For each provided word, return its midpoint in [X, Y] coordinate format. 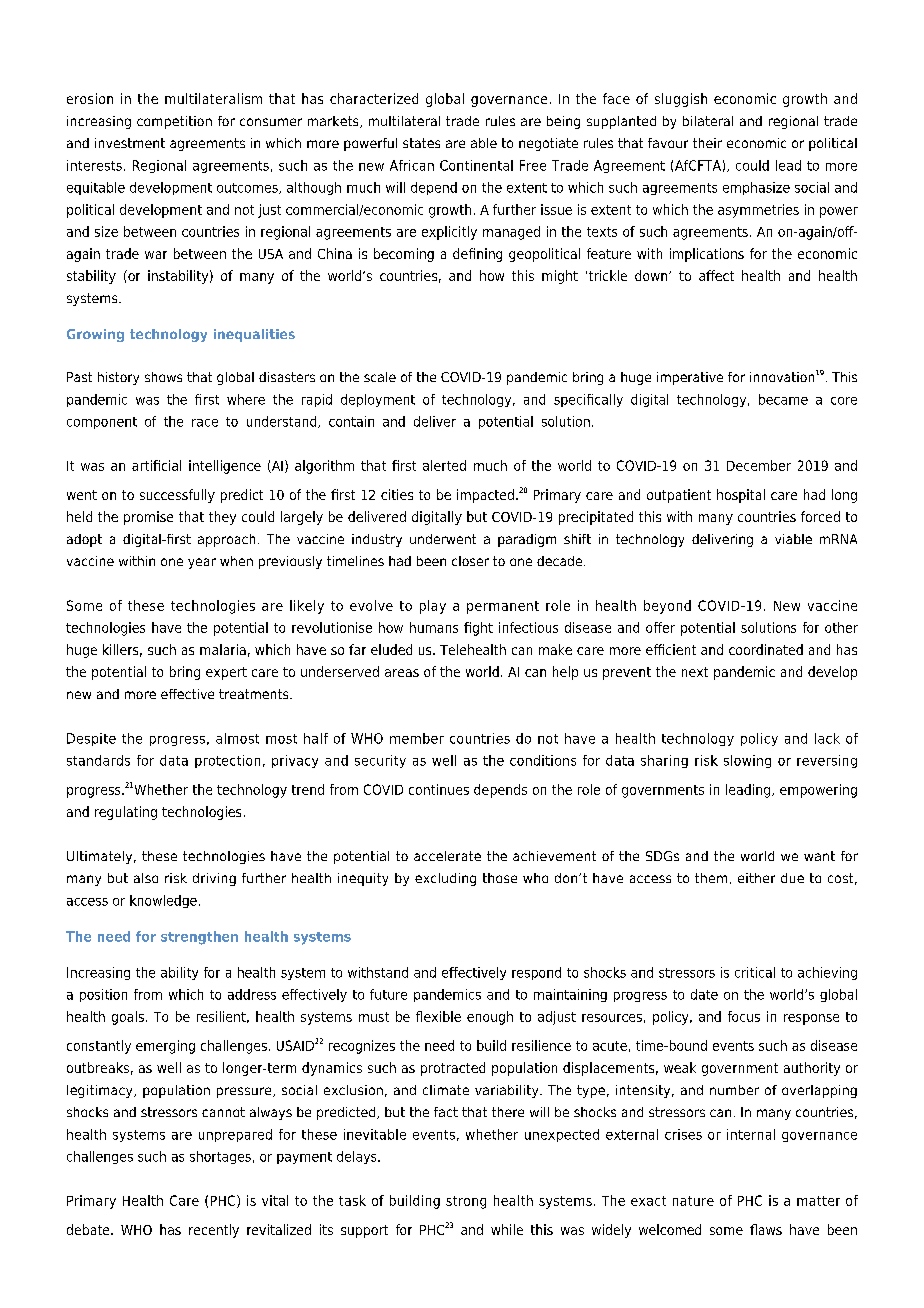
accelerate [447, 856]
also [146, 878]
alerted [444, 465]
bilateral [708, 121]
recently [214, 1231]
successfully [177, 496]
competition [174, 122]
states [421, 143]
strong [466, 1202]
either [756, 878]
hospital [741, 496]
